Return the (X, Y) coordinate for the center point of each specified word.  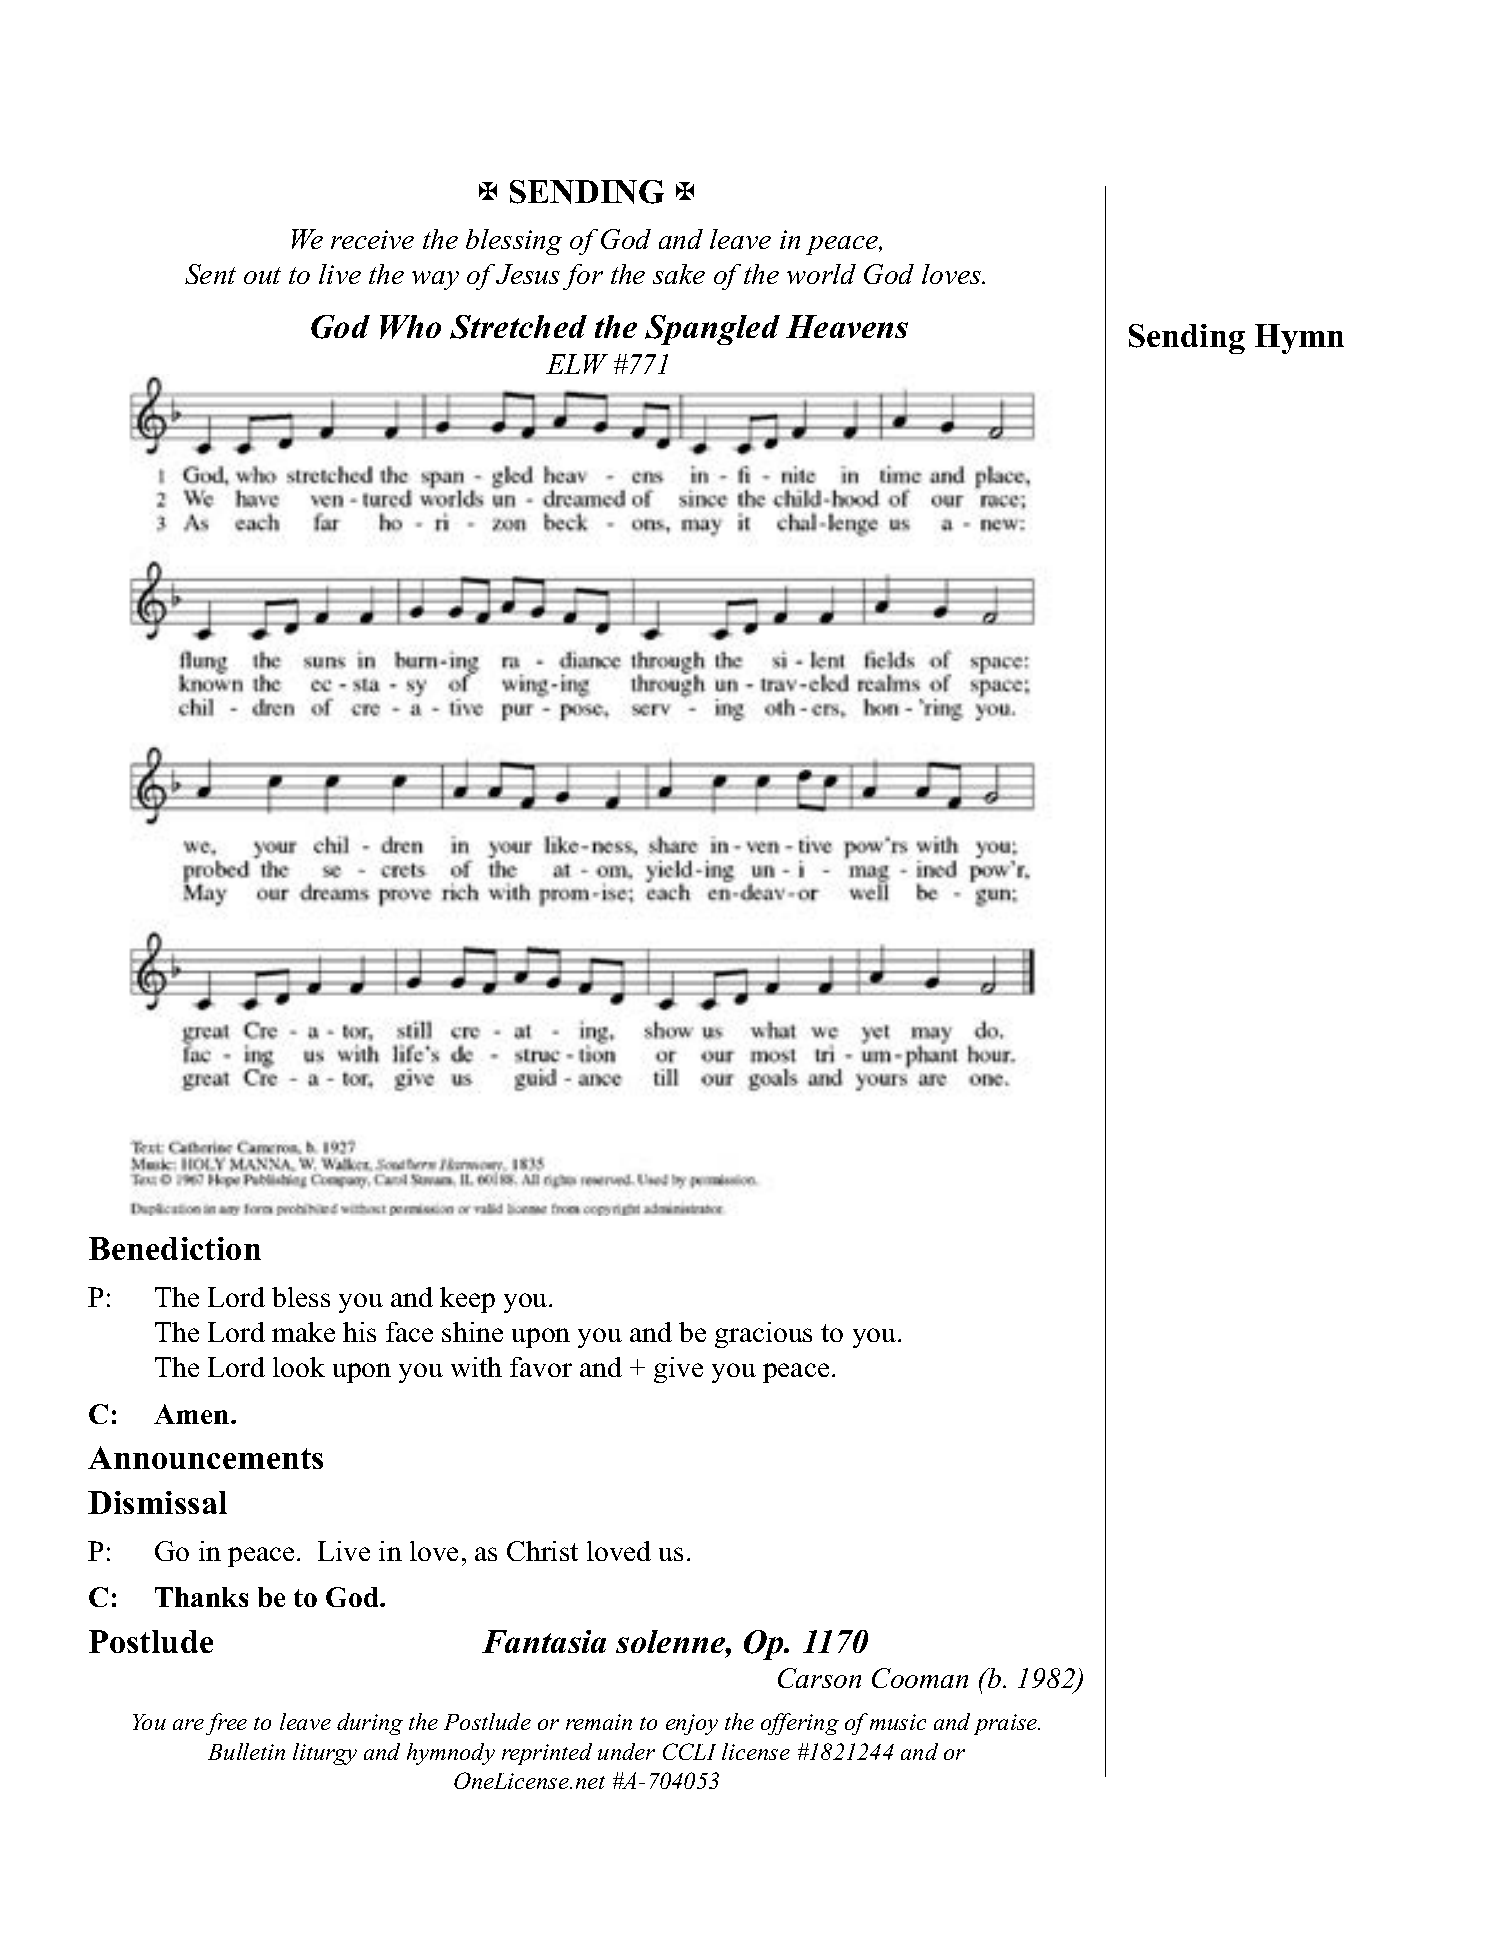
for (583, 277)
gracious (763, 1335)
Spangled (712, 330)
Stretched (518, 327)
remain (599, 1722)
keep (467, 1300)
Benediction (175, 1248)
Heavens (847, 326)
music (898, 1722)
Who (410, 327)
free (226, 1724)
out (262, 275)
